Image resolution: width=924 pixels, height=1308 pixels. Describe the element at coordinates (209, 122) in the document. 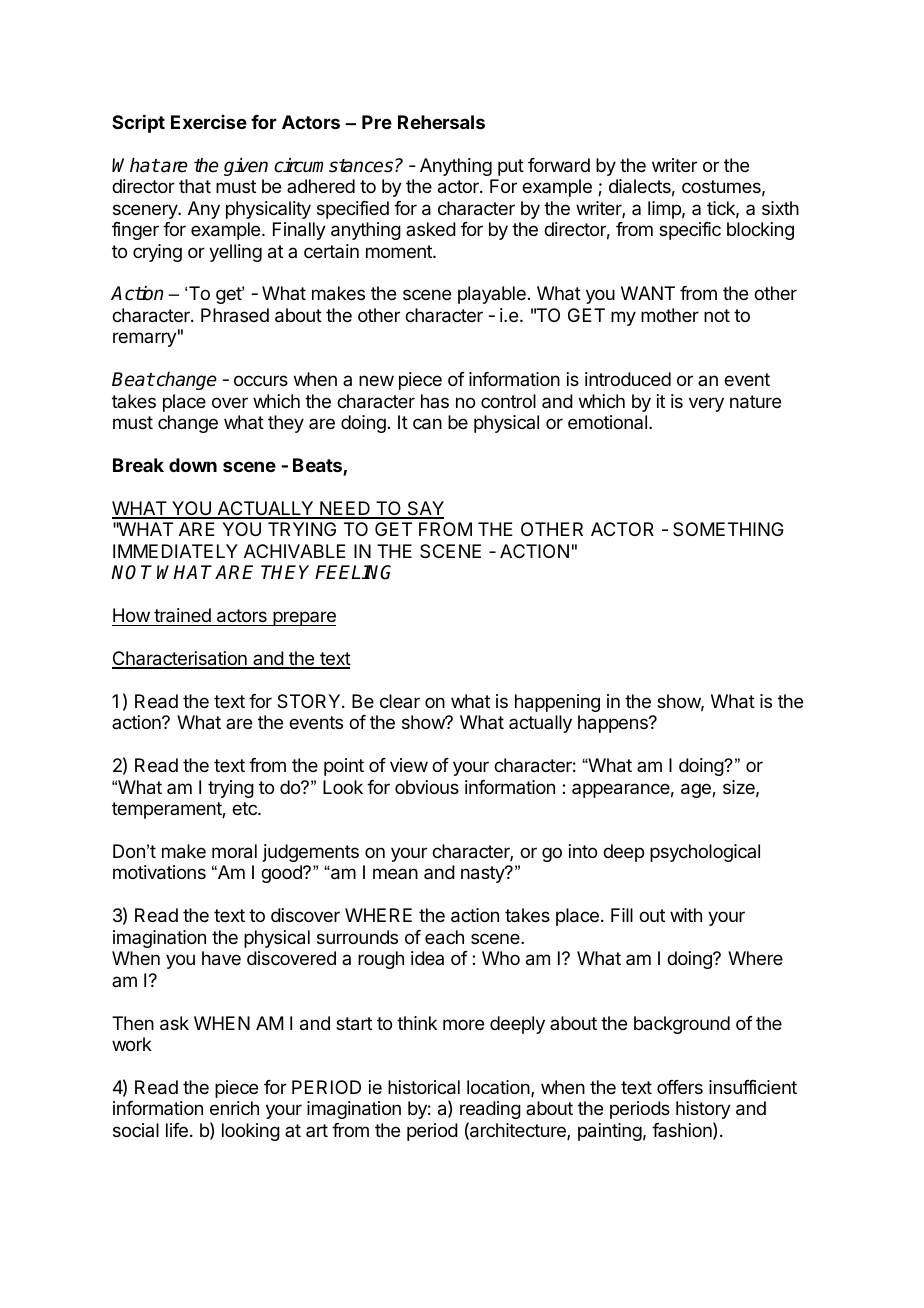

I see `Exercise` at that location.
